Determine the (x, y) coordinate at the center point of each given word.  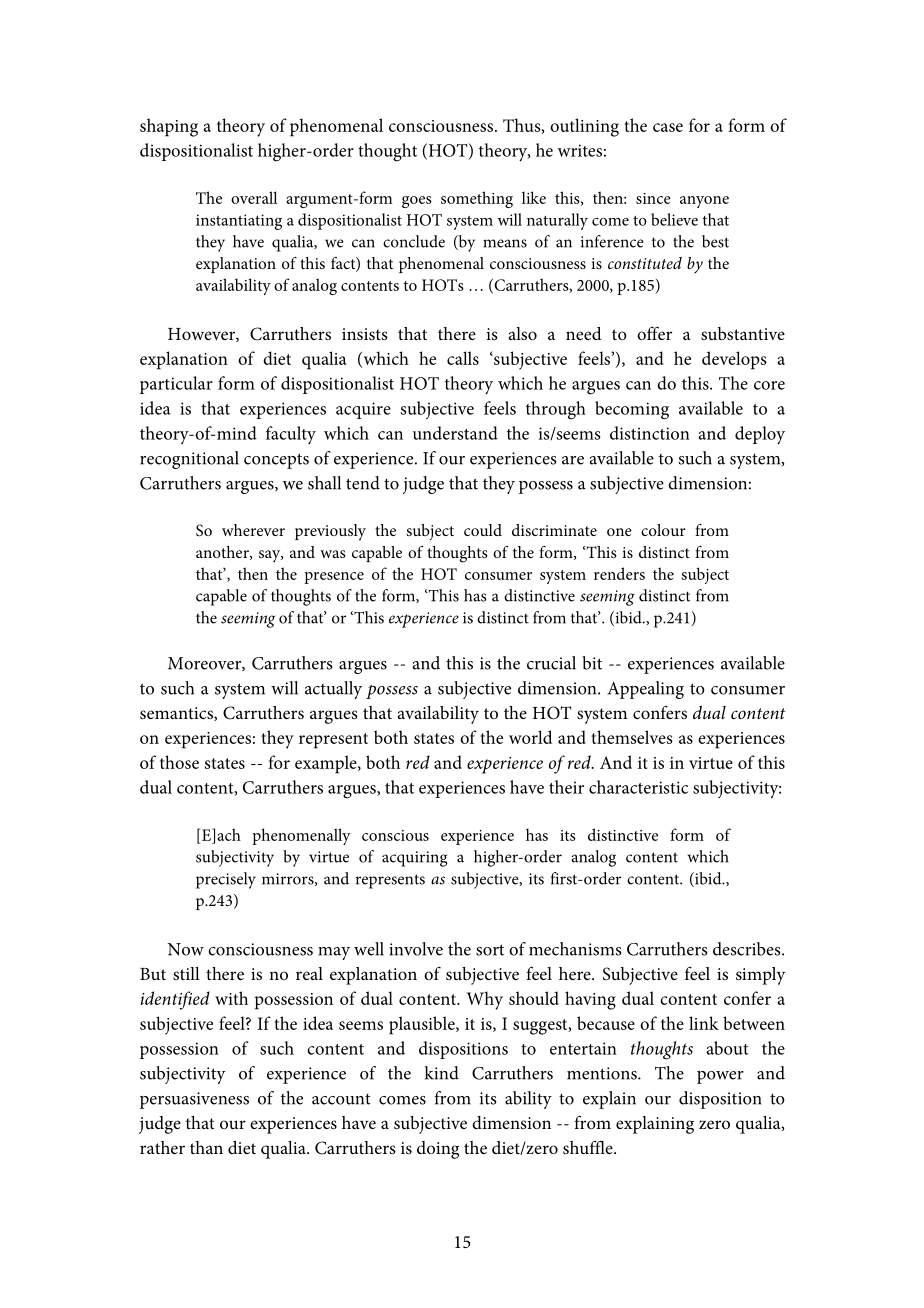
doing (438, 1150)
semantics (177, 714)
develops (734, 360)
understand (455, 433)
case (668, 127)
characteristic (638, 787)
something (477, 199)
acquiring (414, 859)
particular (176, 385)
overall (254, 197)
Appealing (645, 690)
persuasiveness (194, 1100)
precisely (226, 880)
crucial (551, 663)
